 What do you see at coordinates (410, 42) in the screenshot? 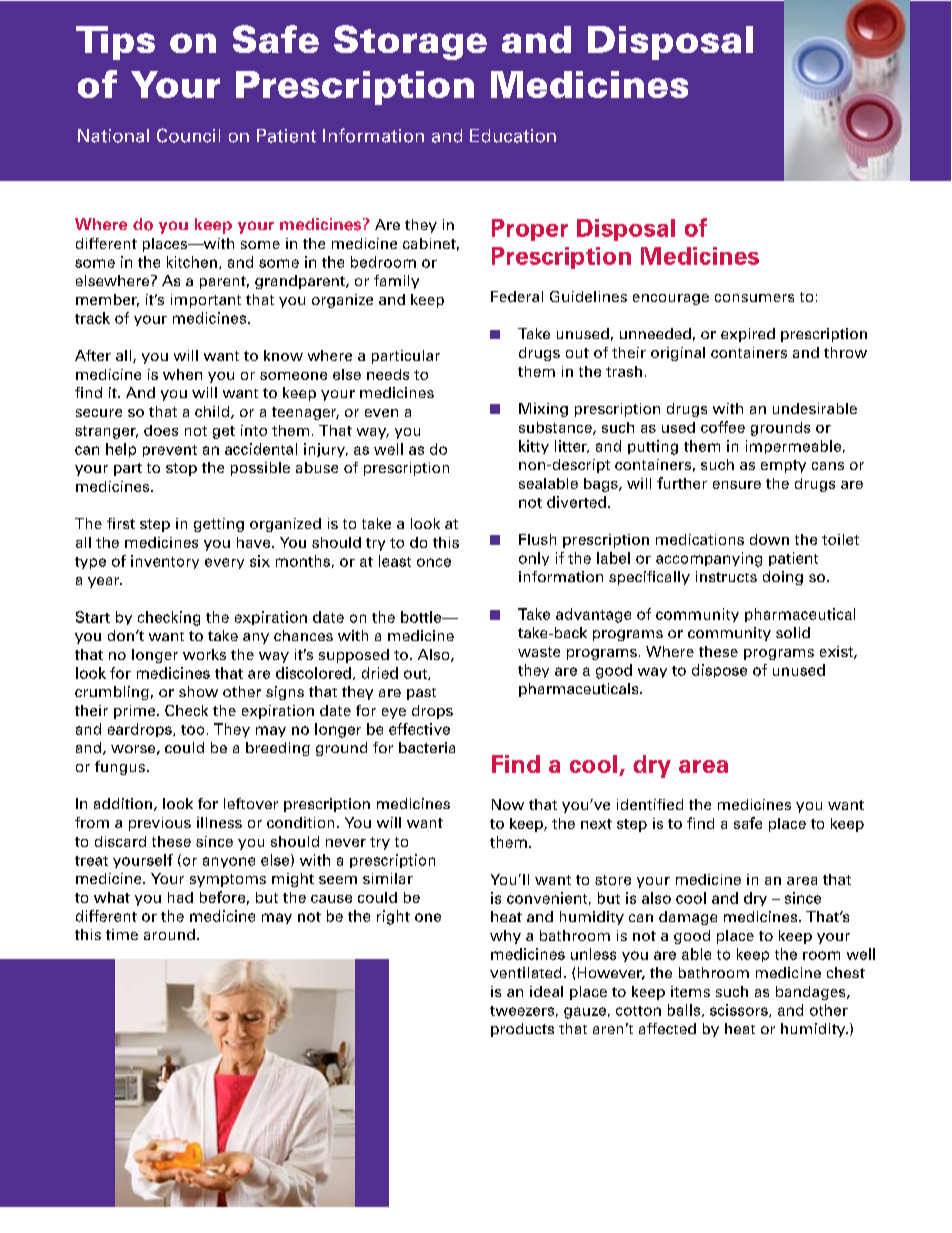
I see `Storage` at bounding box center [410, 42].
